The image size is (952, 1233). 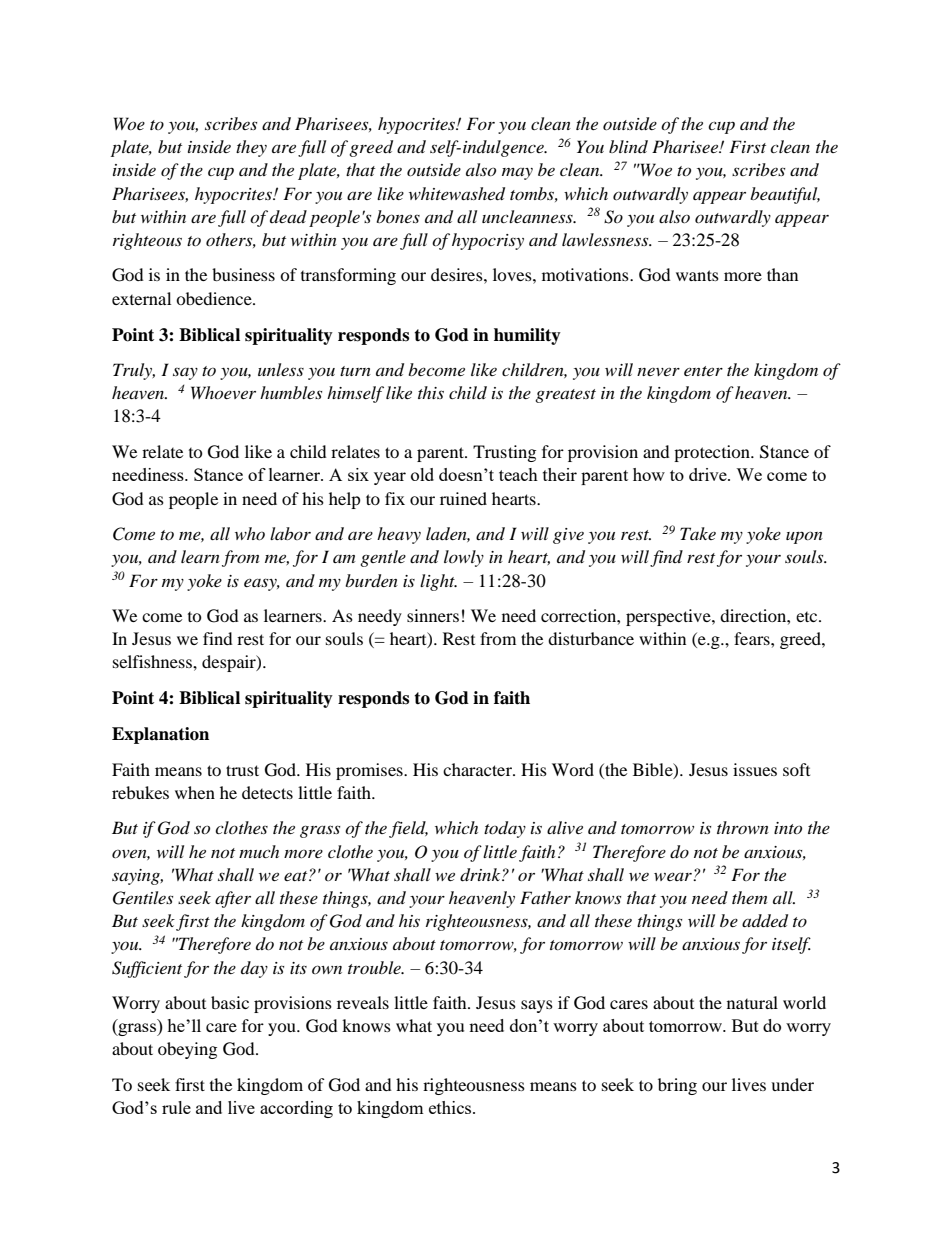 What do you see at coordinates (677, 1086) in the screenshot?
I see `bring` at bounding box center [677, 1086].
